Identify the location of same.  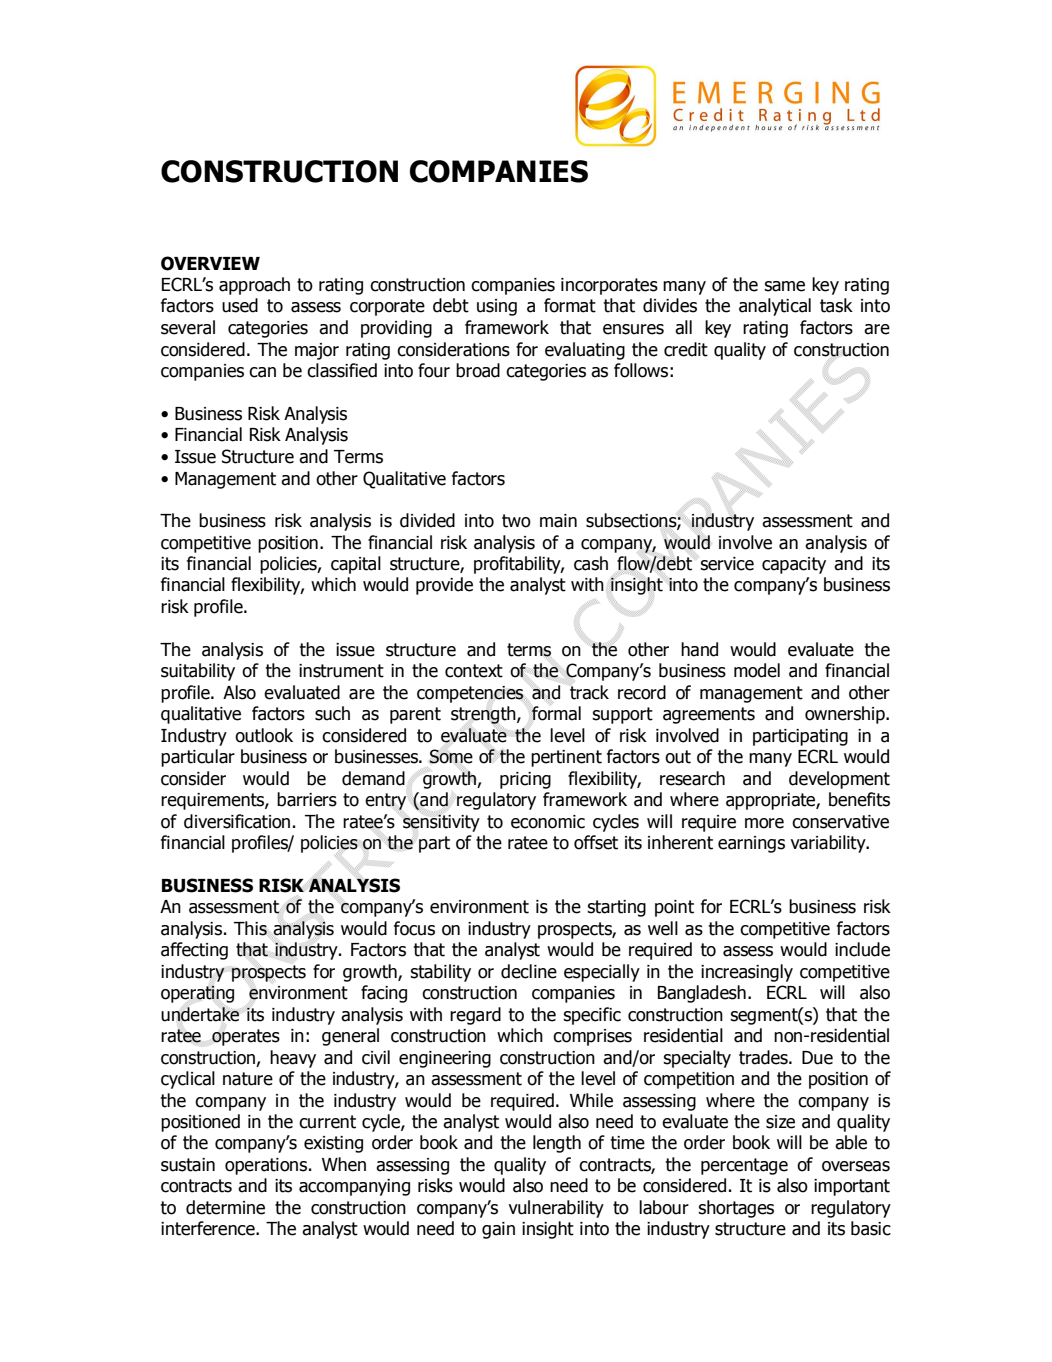
(784, 286).
